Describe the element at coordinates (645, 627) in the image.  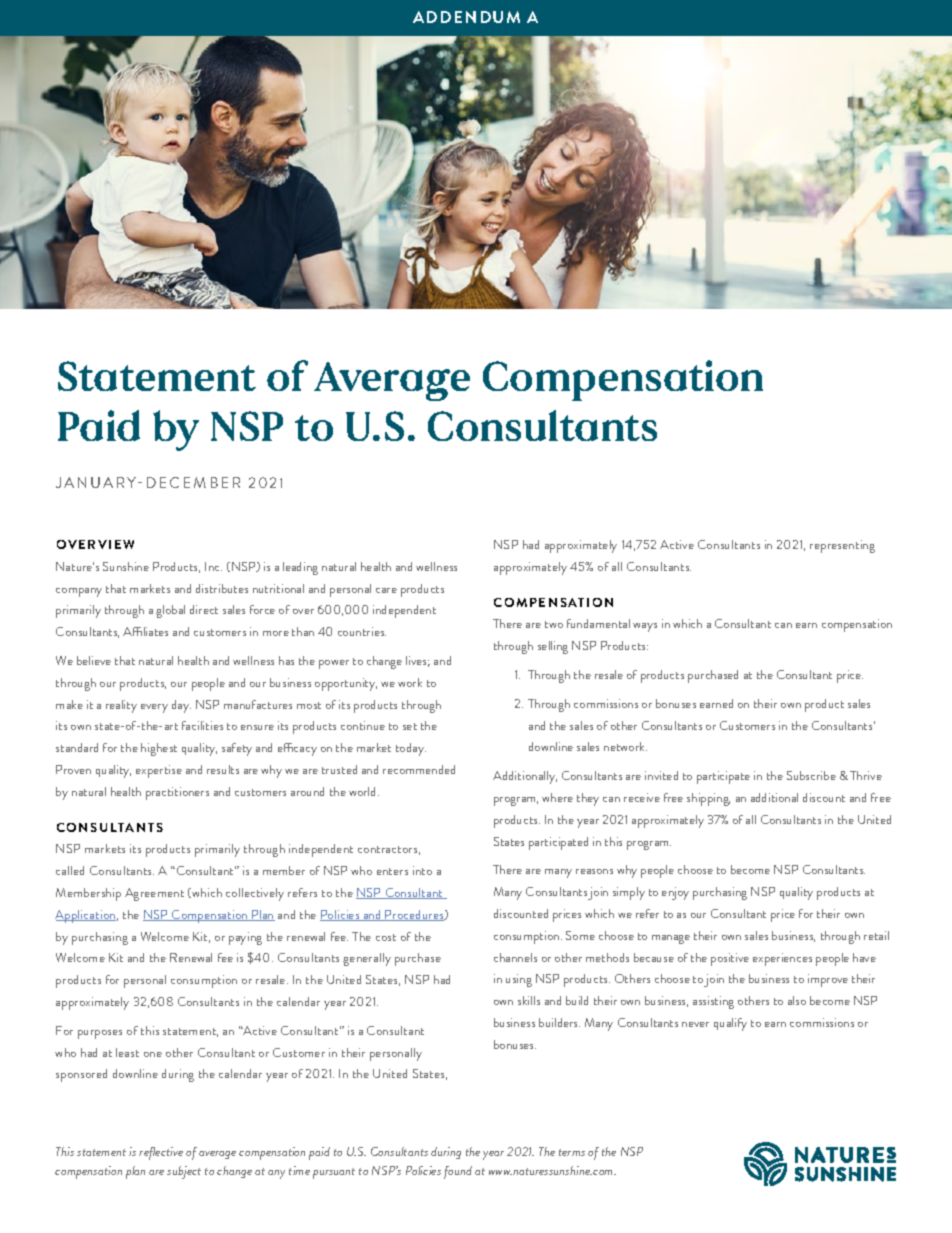
I see `ways` at that location.
